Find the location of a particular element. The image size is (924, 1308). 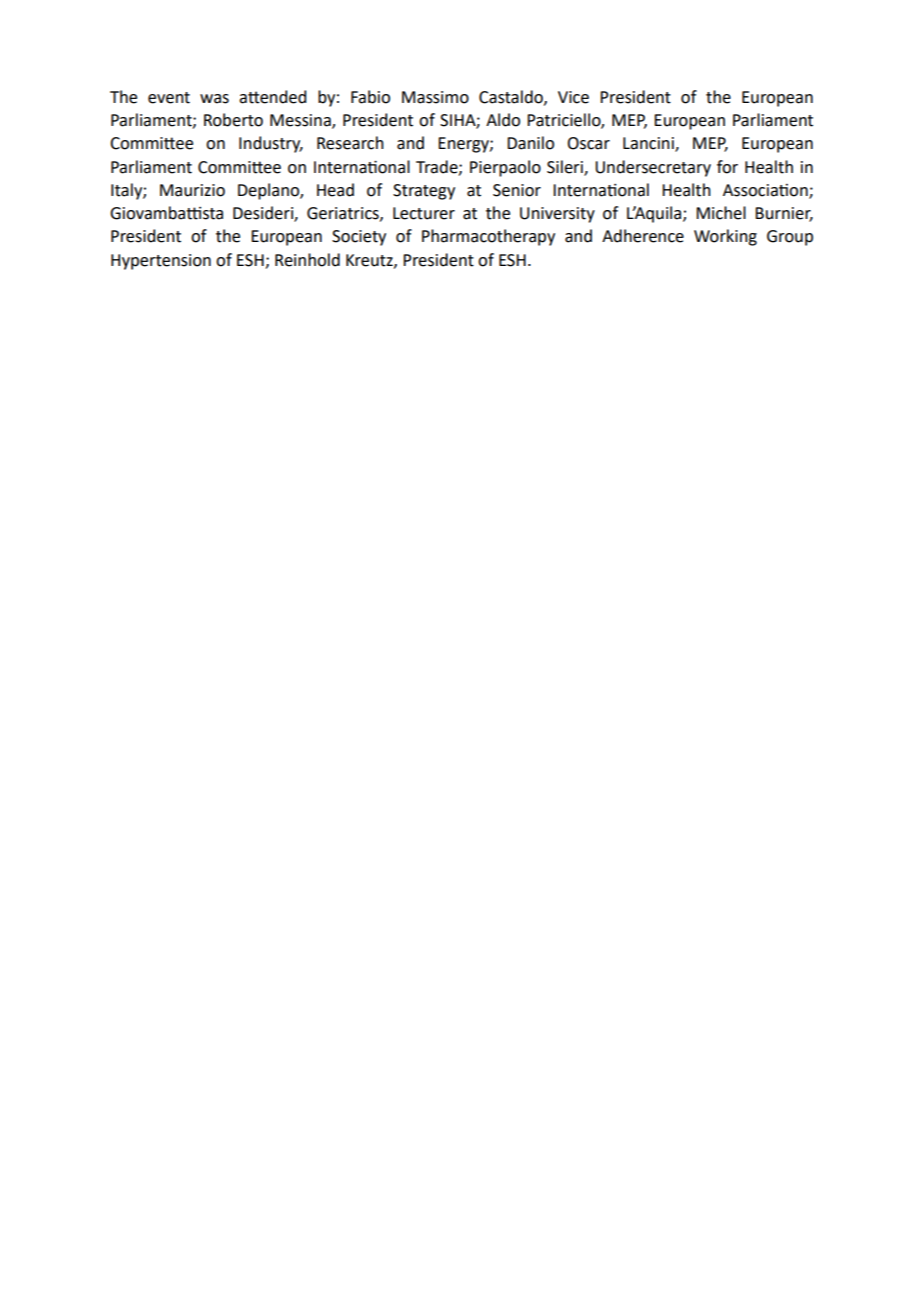

Maurizio is located at coordinates (192, 190).
